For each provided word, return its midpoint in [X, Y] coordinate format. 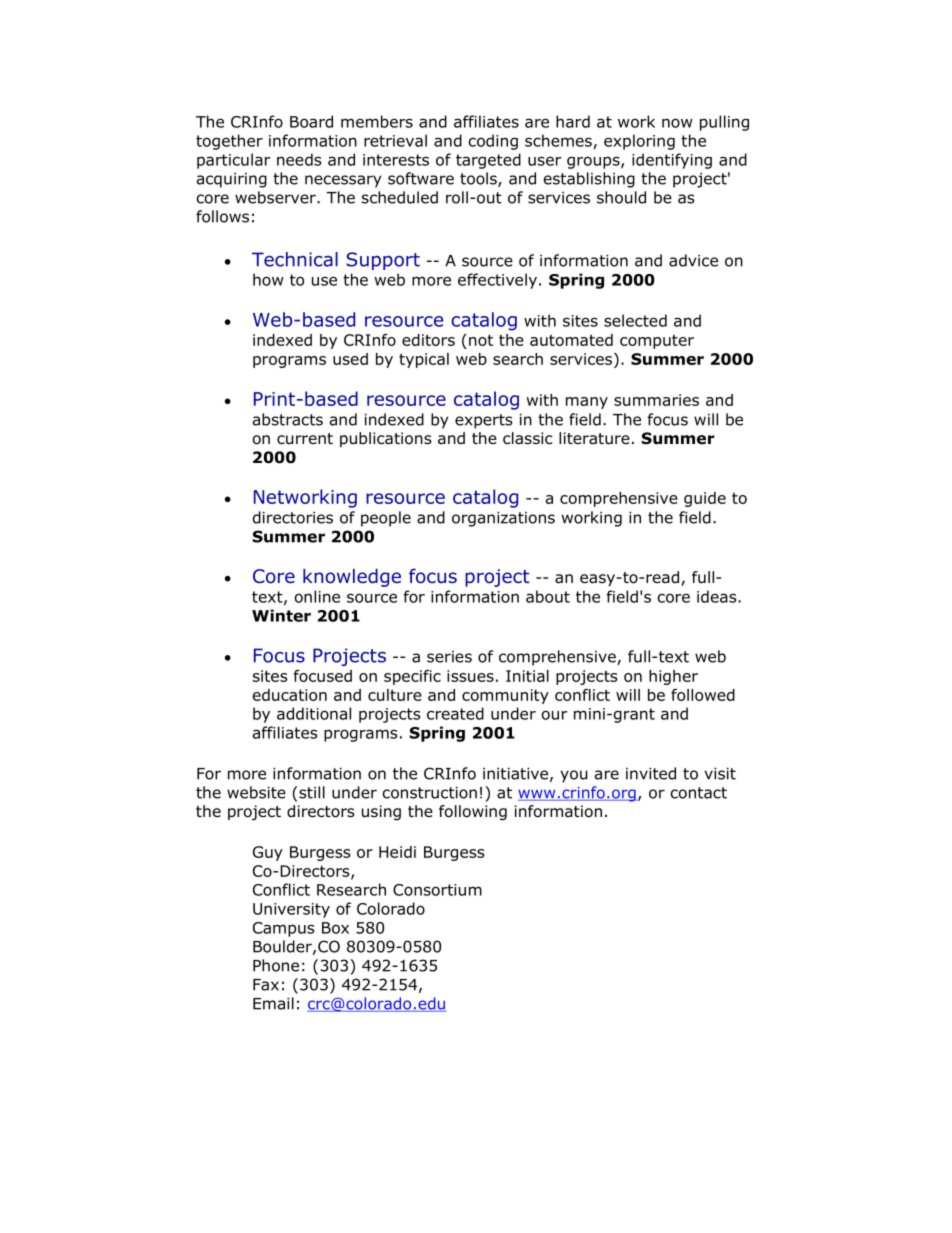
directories [293, 517]
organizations [503, 519]
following [473, 813]
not [481, 340]
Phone [276, 965]
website [256, 792]
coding [493, 142]
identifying [672, 161]
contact [699, 793]
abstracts [288, 419]
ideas [718, 596]
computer [657, 342]
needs [299, 159]
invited [651, 773]
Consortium [437, 890]
